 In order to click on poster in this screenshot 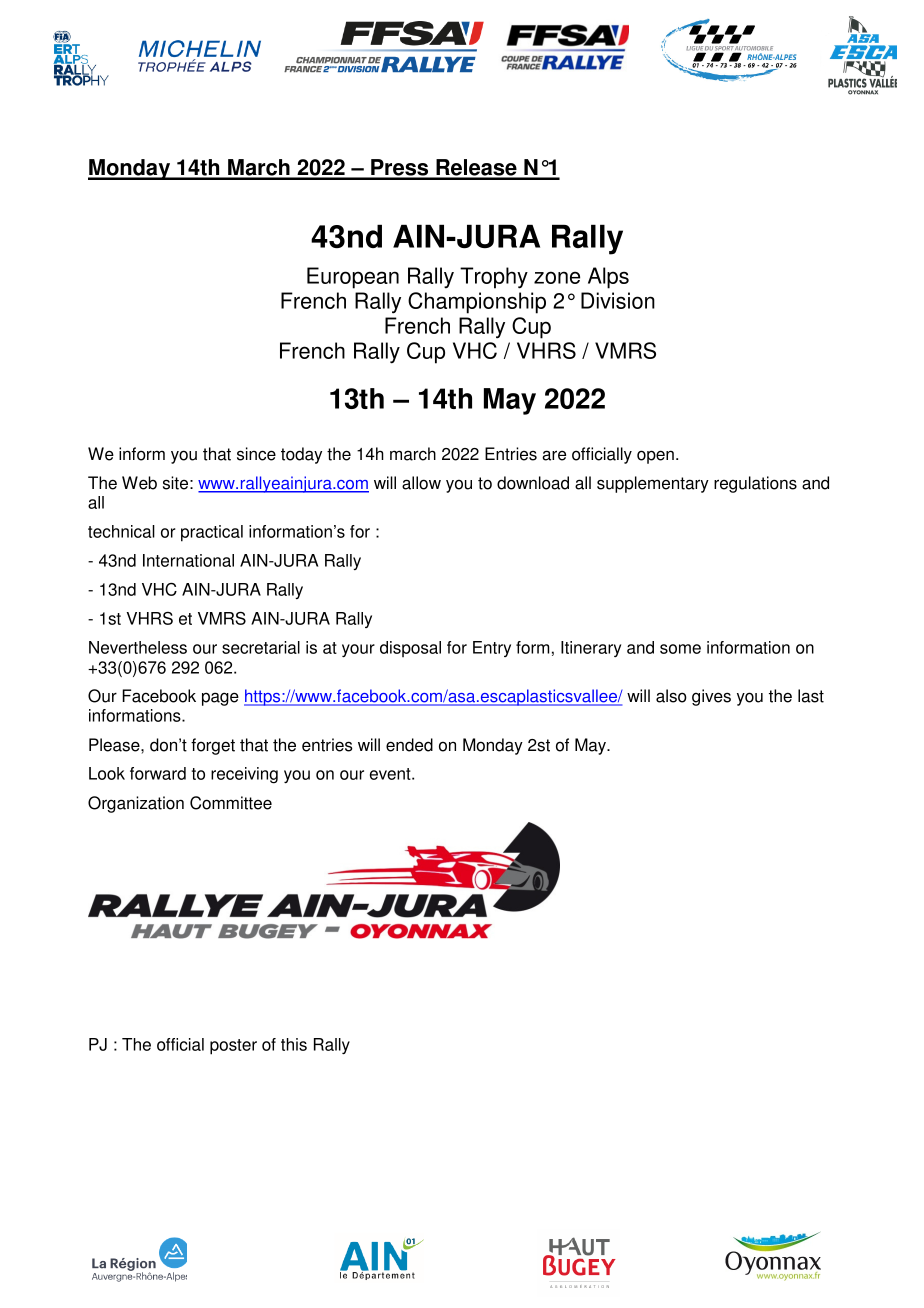, I will do `click(233, 1047)`.
